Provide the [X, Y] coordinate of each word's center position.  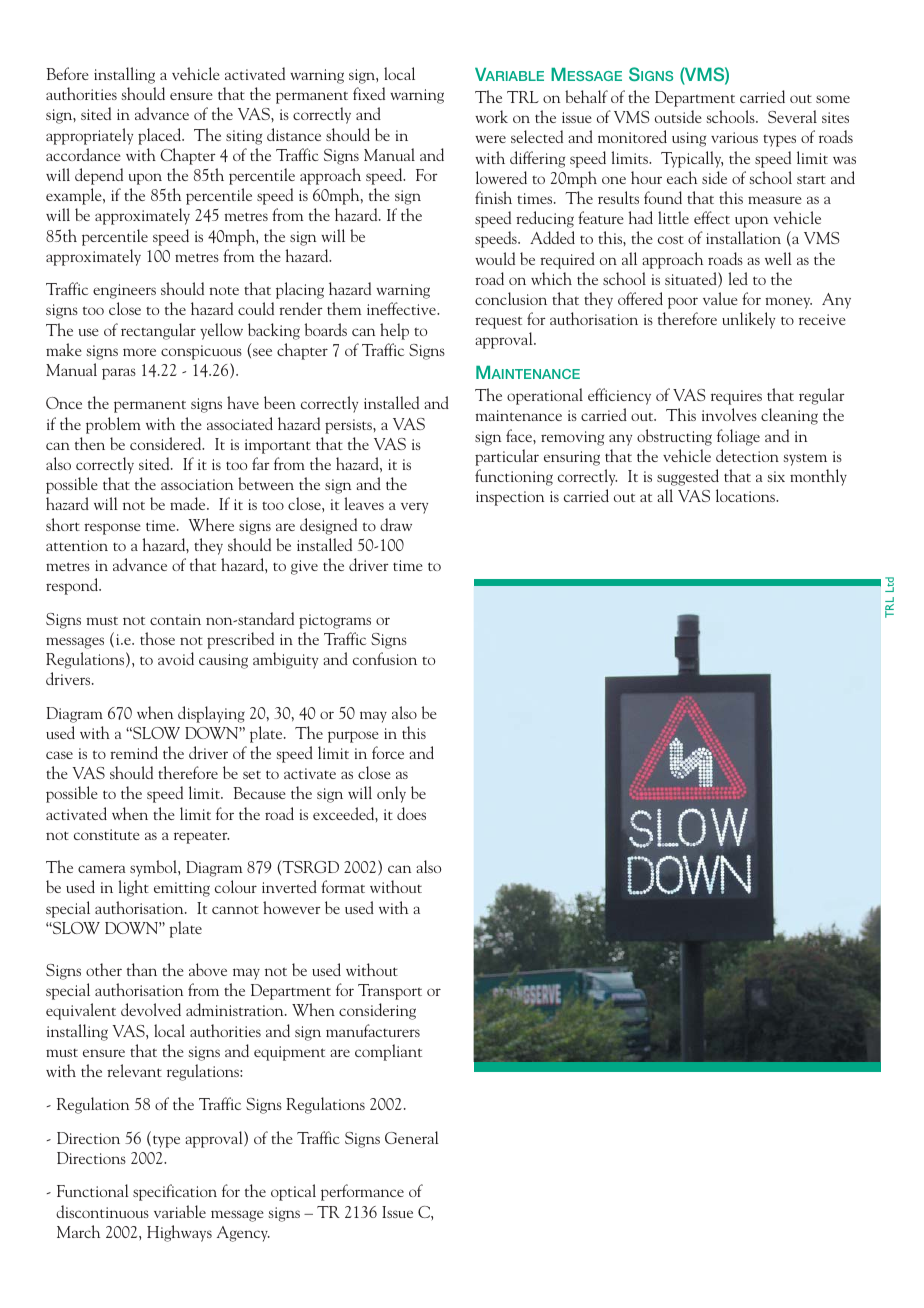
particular [507, 457]
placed [161, 136]
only [391, 794]
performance [362, 1192]
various [734, 137]
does [411, 813]
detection [747, 455]
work [491, 116]
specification [175, 1192]
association [197, 484]
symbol [154, 868]
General [412, 1137]
